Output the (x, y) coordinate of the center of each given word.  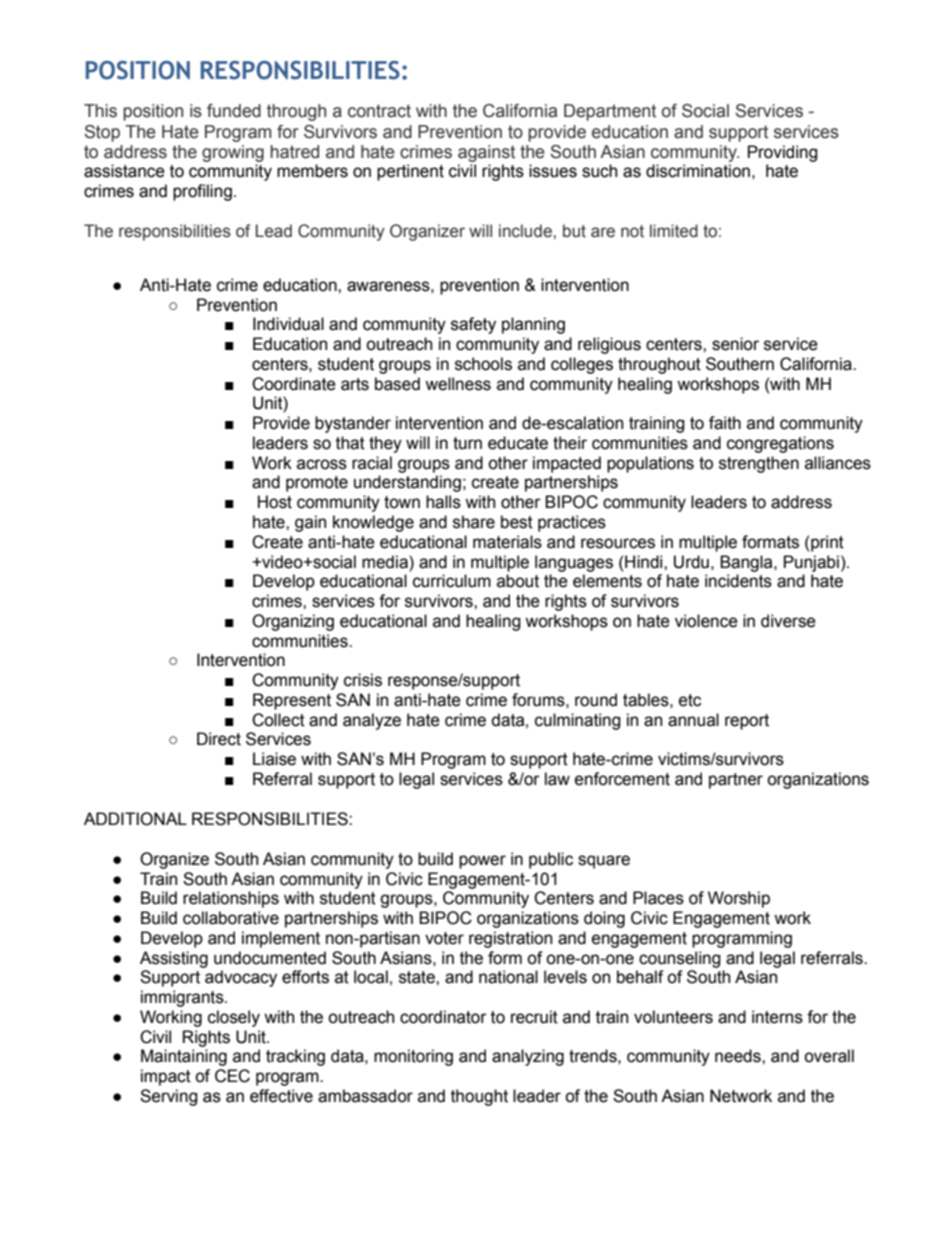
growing (233, 153)
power (482, 862)
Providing (783, 153)
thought (479, 1097)
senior (735, 344)
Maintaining (184, 1057)
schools (483, 364)
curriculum (452, 581)
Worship (739, 899)
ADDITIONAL (135, 819)
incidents (738, 581)
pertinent (410, 172)
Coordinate (294, 384)
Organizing (293, 622)
